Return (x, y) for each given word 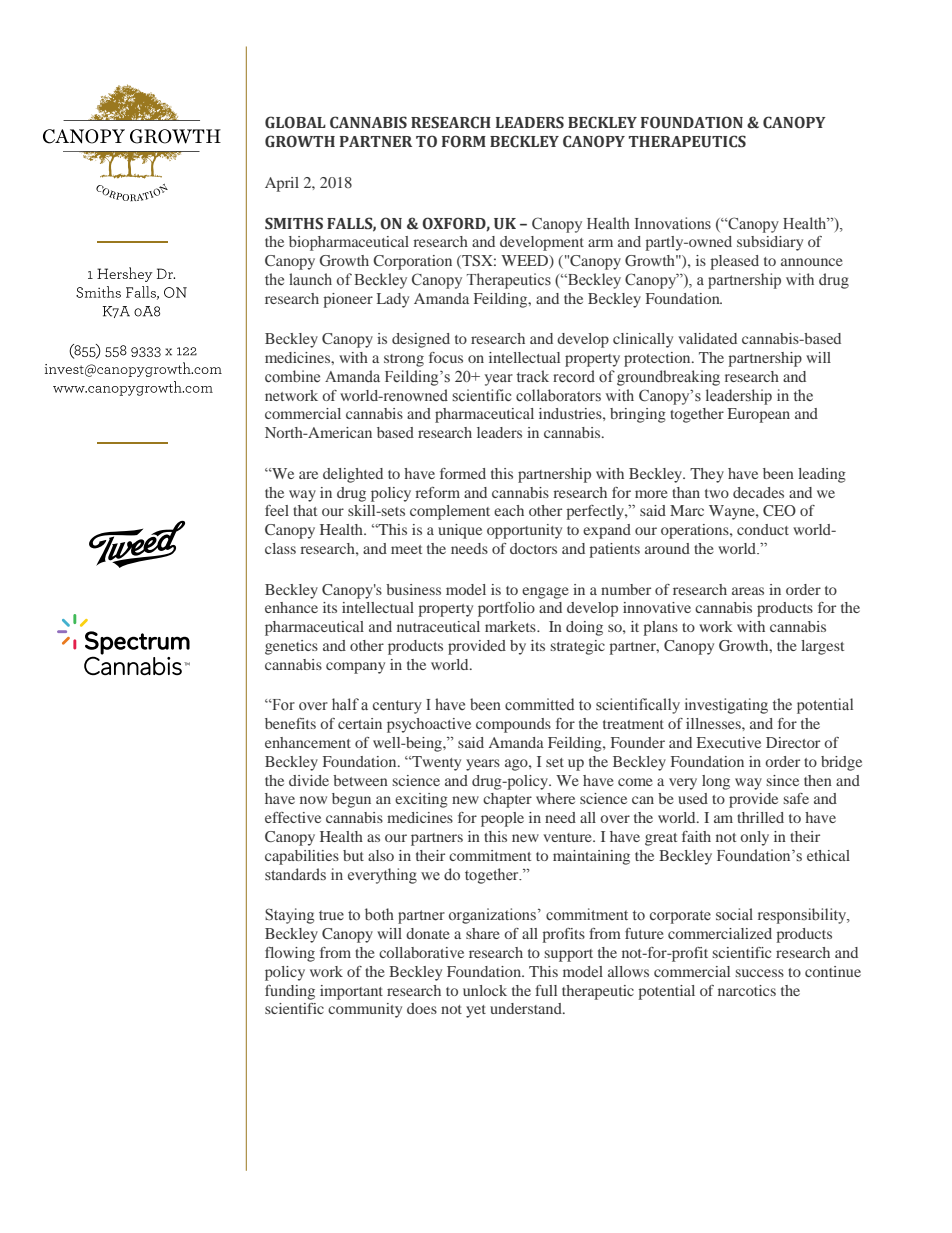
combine (292, 376)
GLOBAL (295, 122)
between (360, 780)
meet (406, 549)
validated (707, 338)
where (555, 798)
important (351, 992)
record (574, 376)
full (546, 990)
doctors (533, 548)
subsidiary (770, 243)
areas (748, 591)
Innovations (673, 223)
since (782, 780)
